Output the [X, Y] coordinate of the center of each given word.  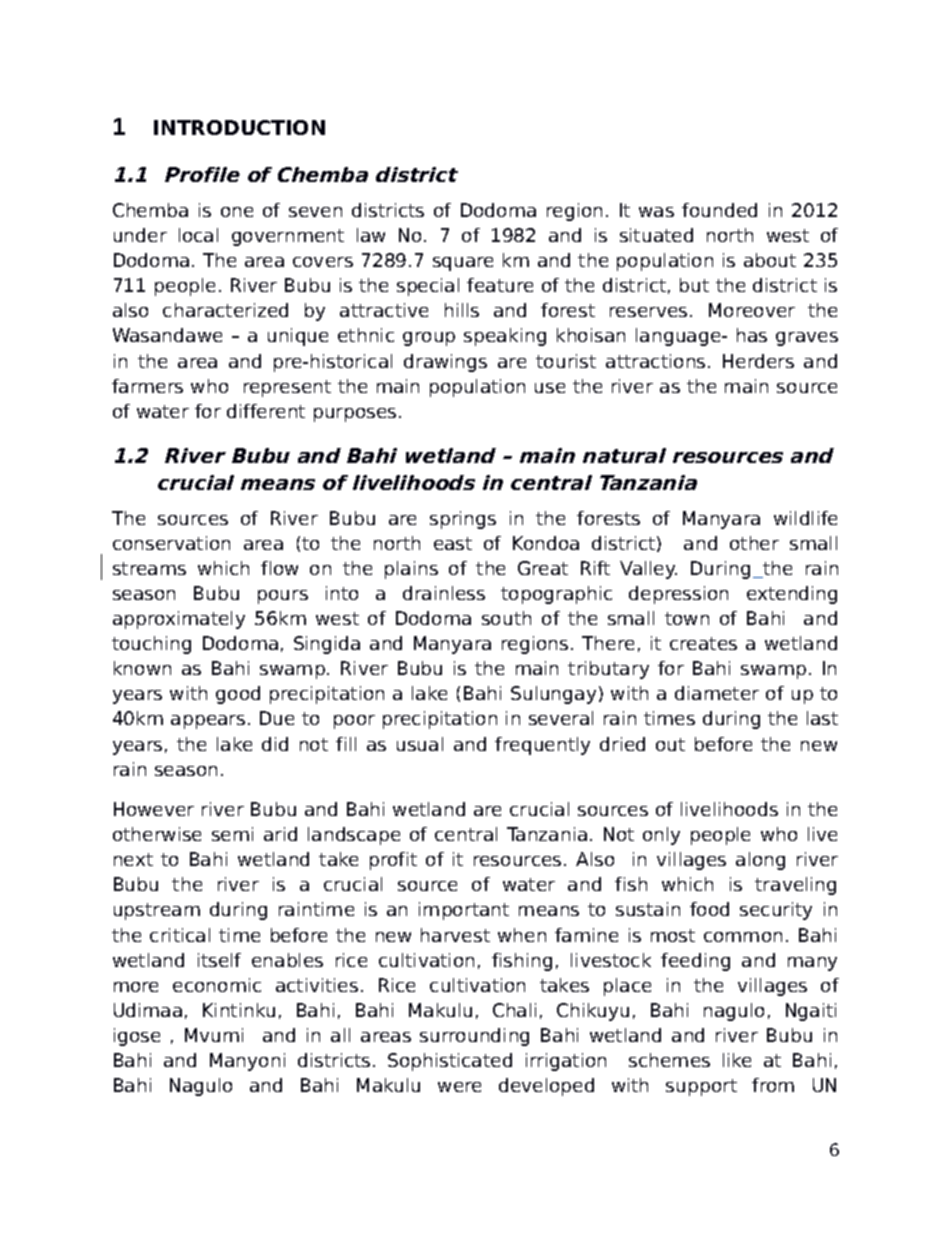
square [463, 264]
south [506, 618]
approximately [179, 620]
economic [217, 985]
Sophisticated [450, 1062]
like [737, 1060]
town [687, 618]
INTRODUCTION [239, 127]
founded [719, 210]
